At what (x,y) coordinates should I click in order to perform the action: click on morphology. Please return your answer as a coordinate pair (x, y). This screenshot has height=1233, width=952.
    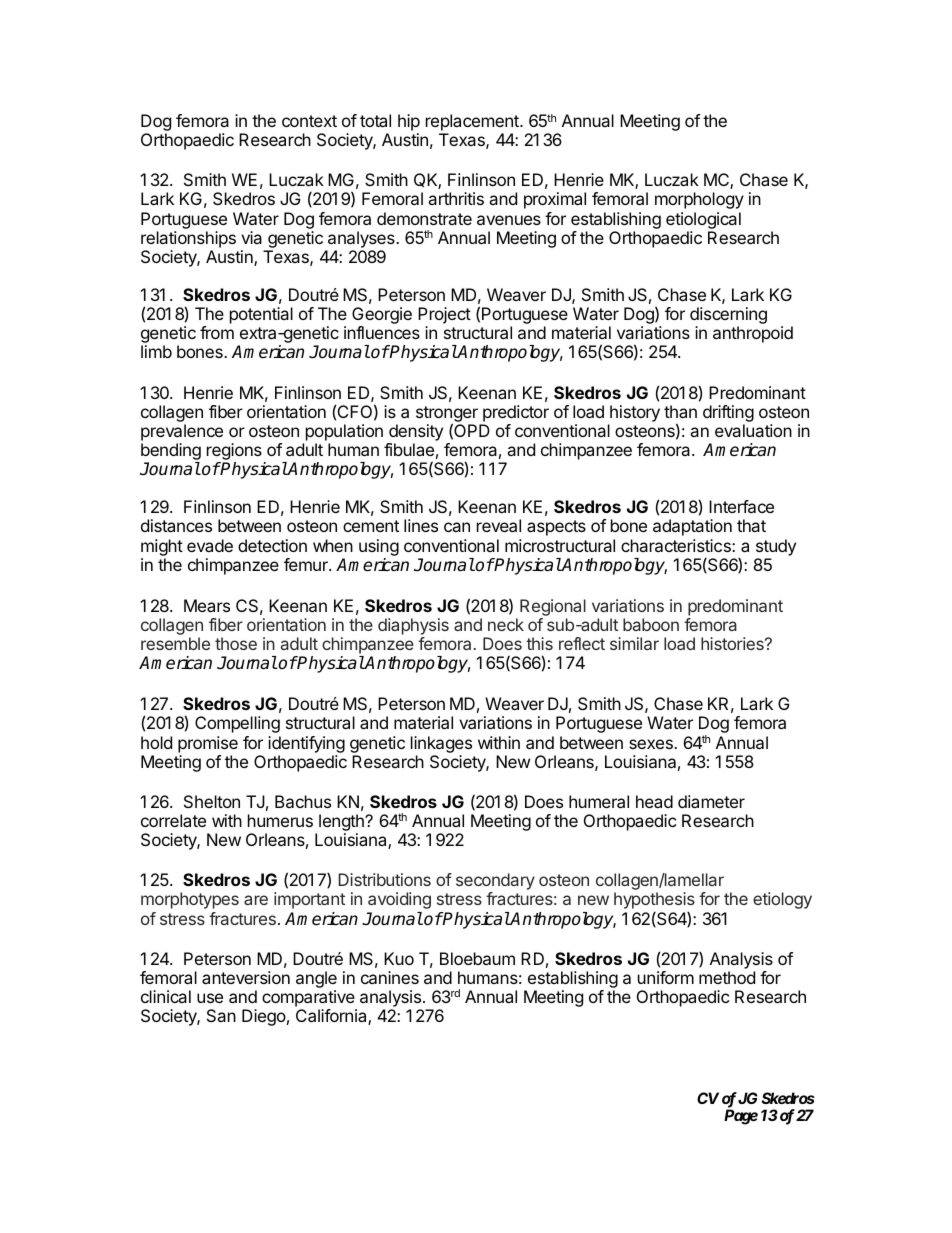
    Looking at the image, I should click on (699, 200).
